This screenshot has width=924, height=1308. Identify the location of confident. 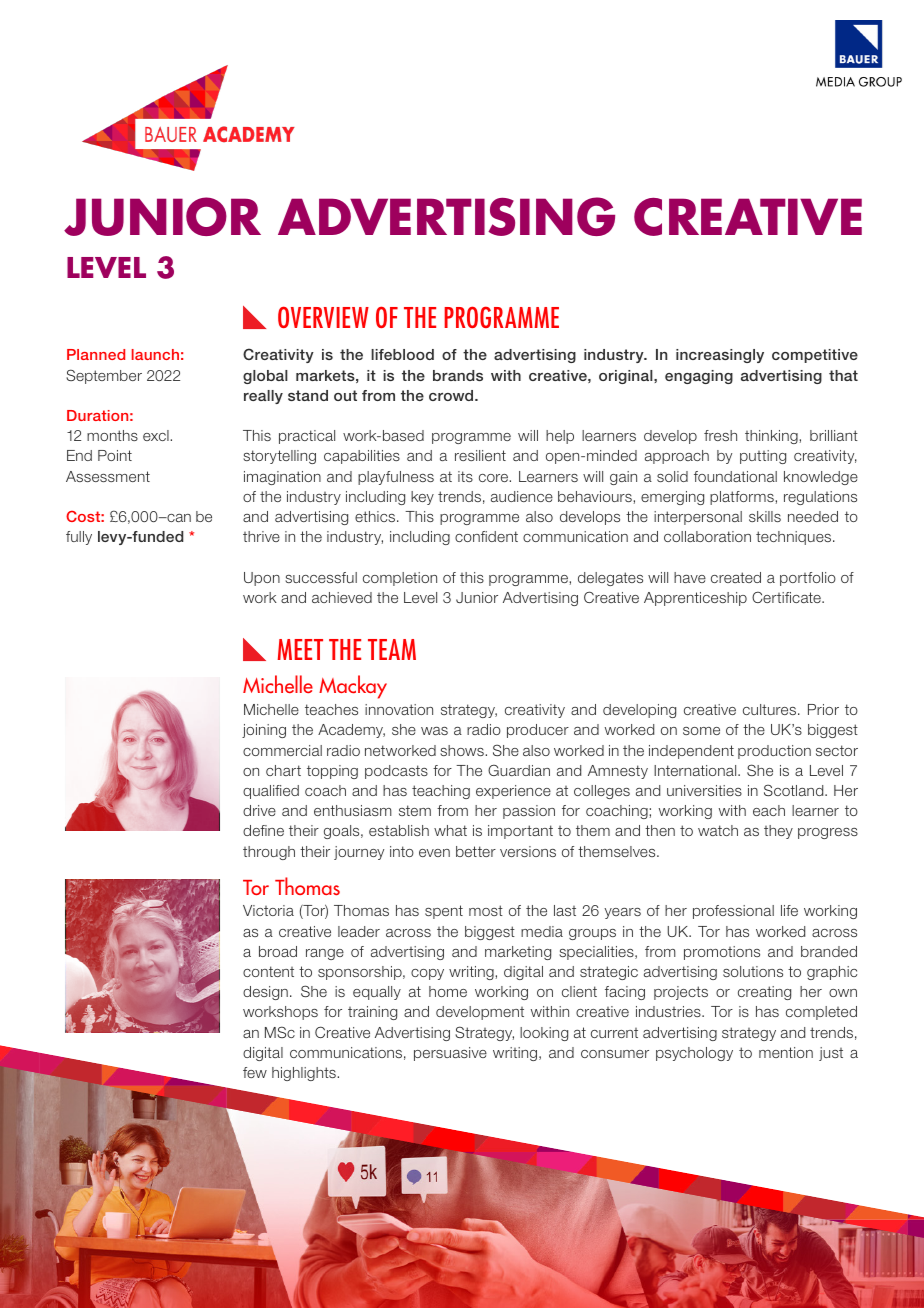
(486, 536).
